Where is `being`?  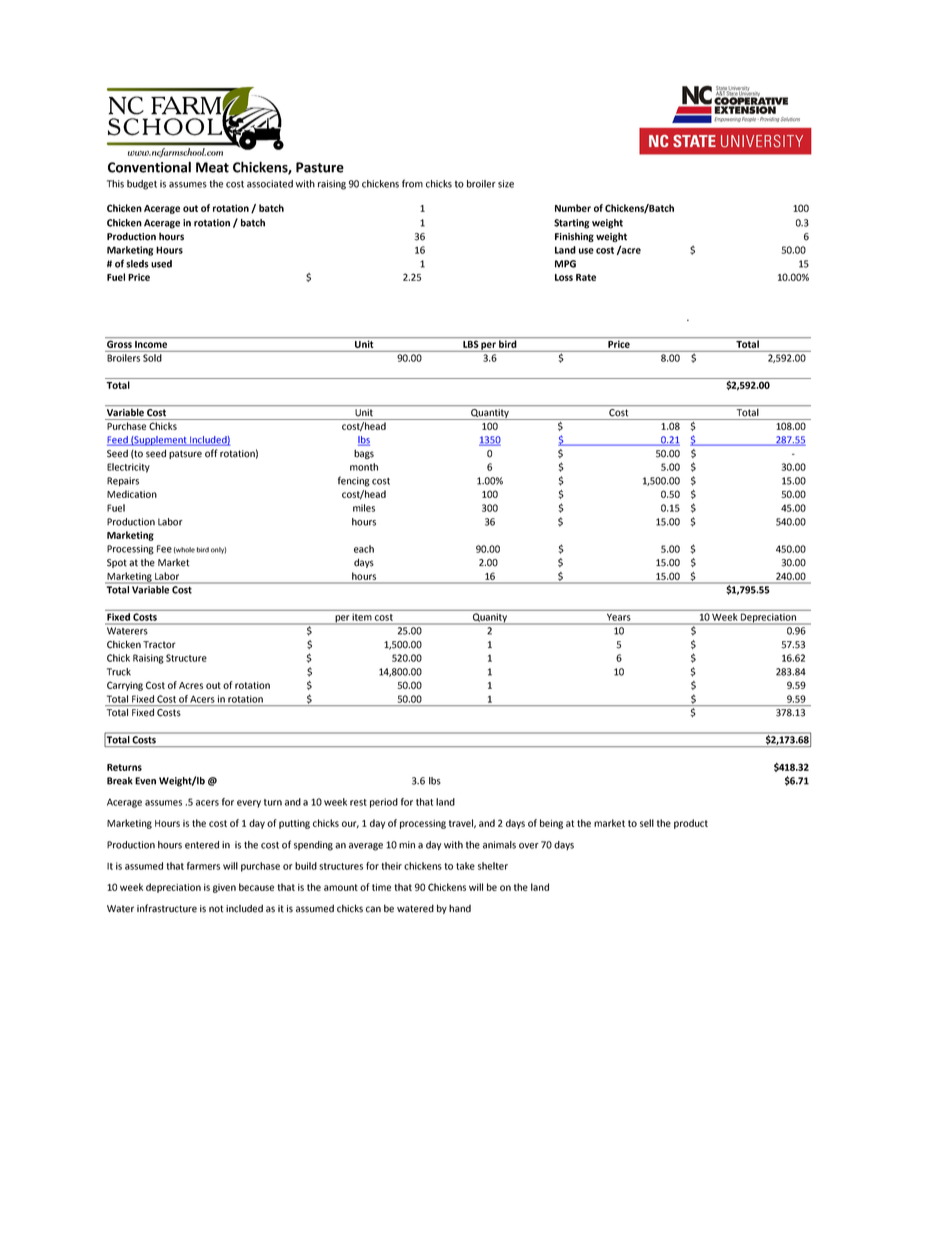 being is located at coordinates (551, 824).
